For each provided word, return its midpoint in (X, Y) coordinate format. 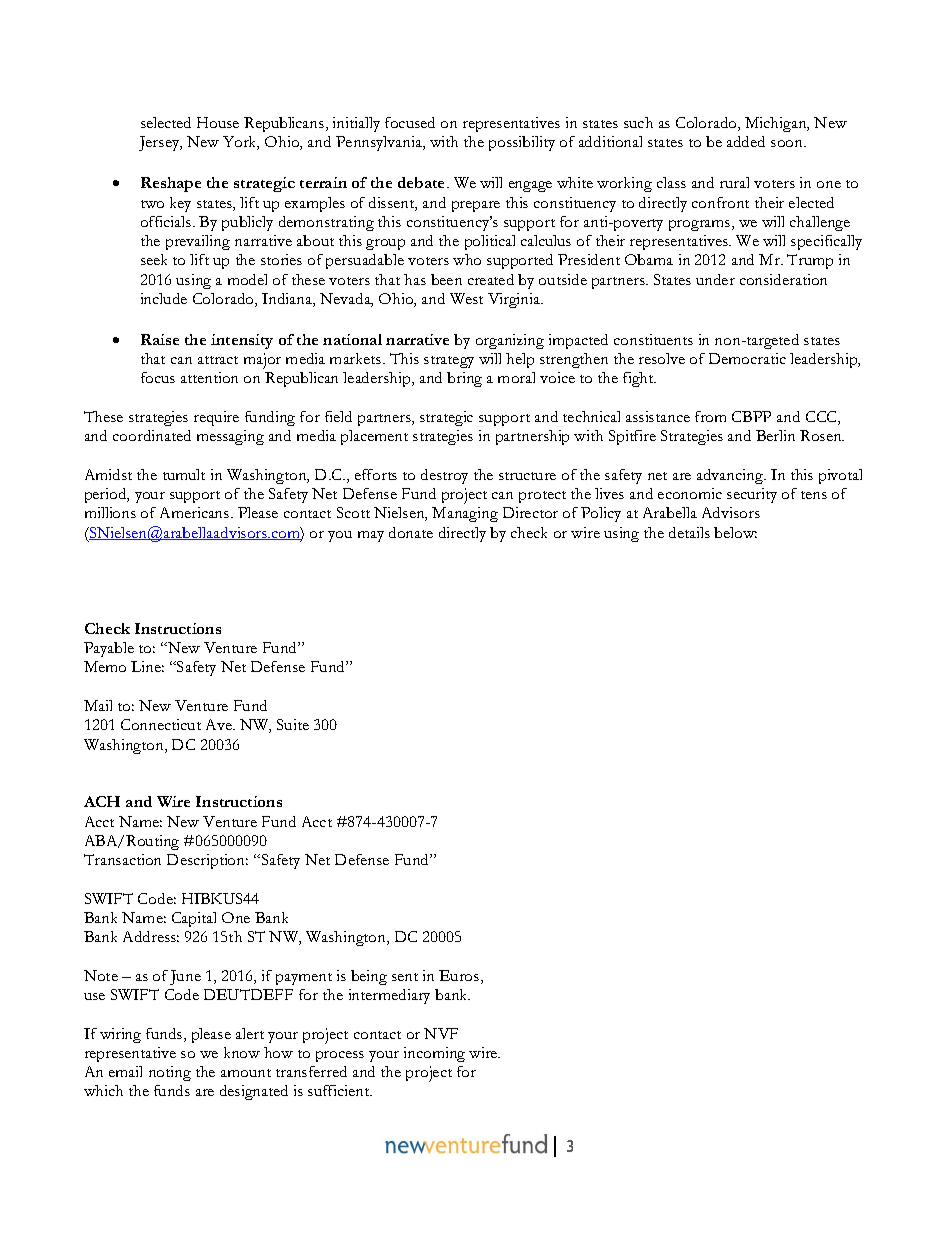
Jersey (160, 143)
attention (209, 377)
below (735, 532)
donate (411, 532)
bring (464, 379)
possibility (522, 143)
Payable (109, 649)
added (746, 141)
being (369, 977)
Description (207, 861)
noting (170, 1073)
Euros (460, 977)
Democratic (747, 358)
